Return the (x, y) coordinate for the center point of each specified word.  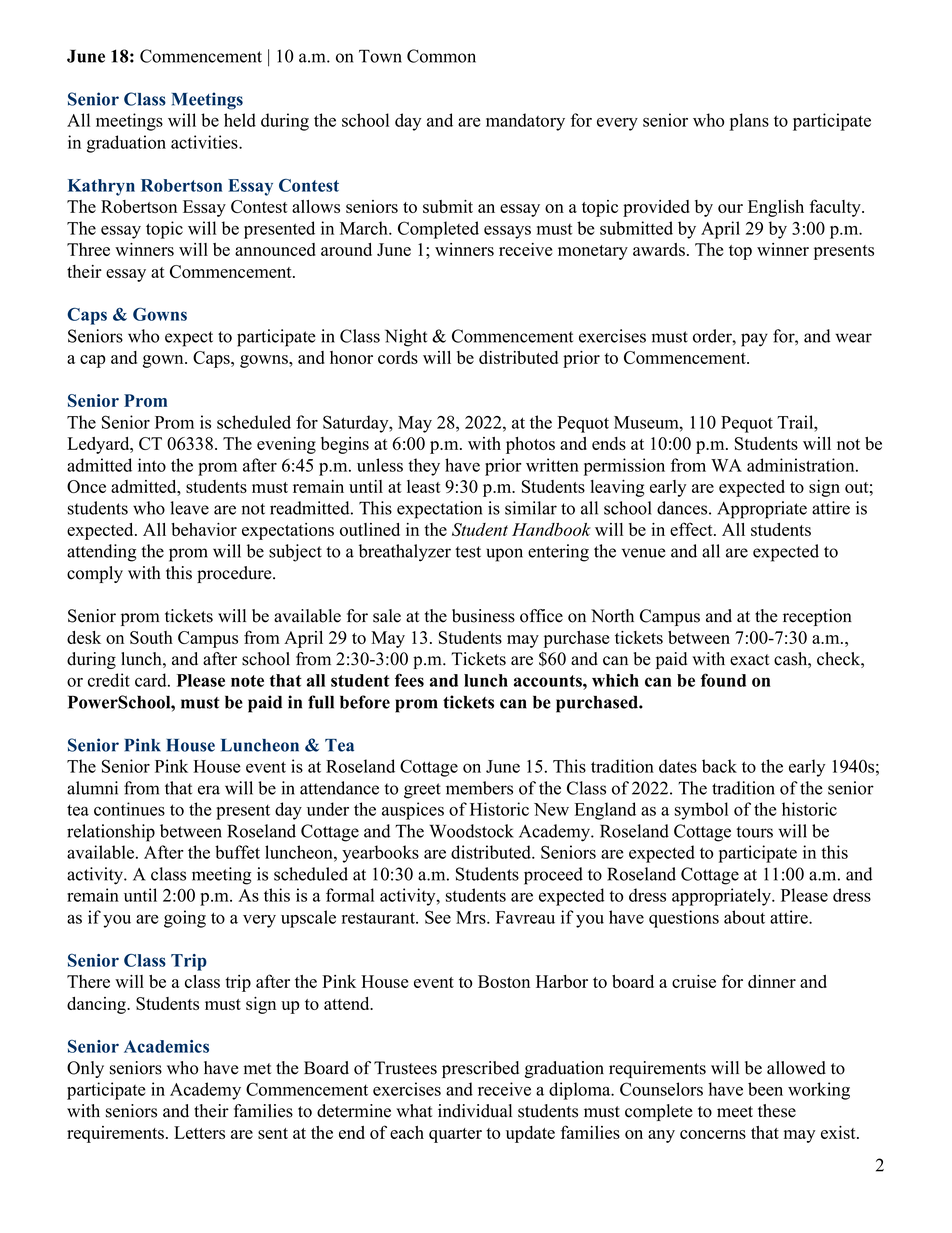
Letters (199, 1132)
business (483, 616)
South (151, 637)
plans (749, 122)
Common (441, 56)
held (240, 120)
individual (475, 1111)
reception (817, 617)
